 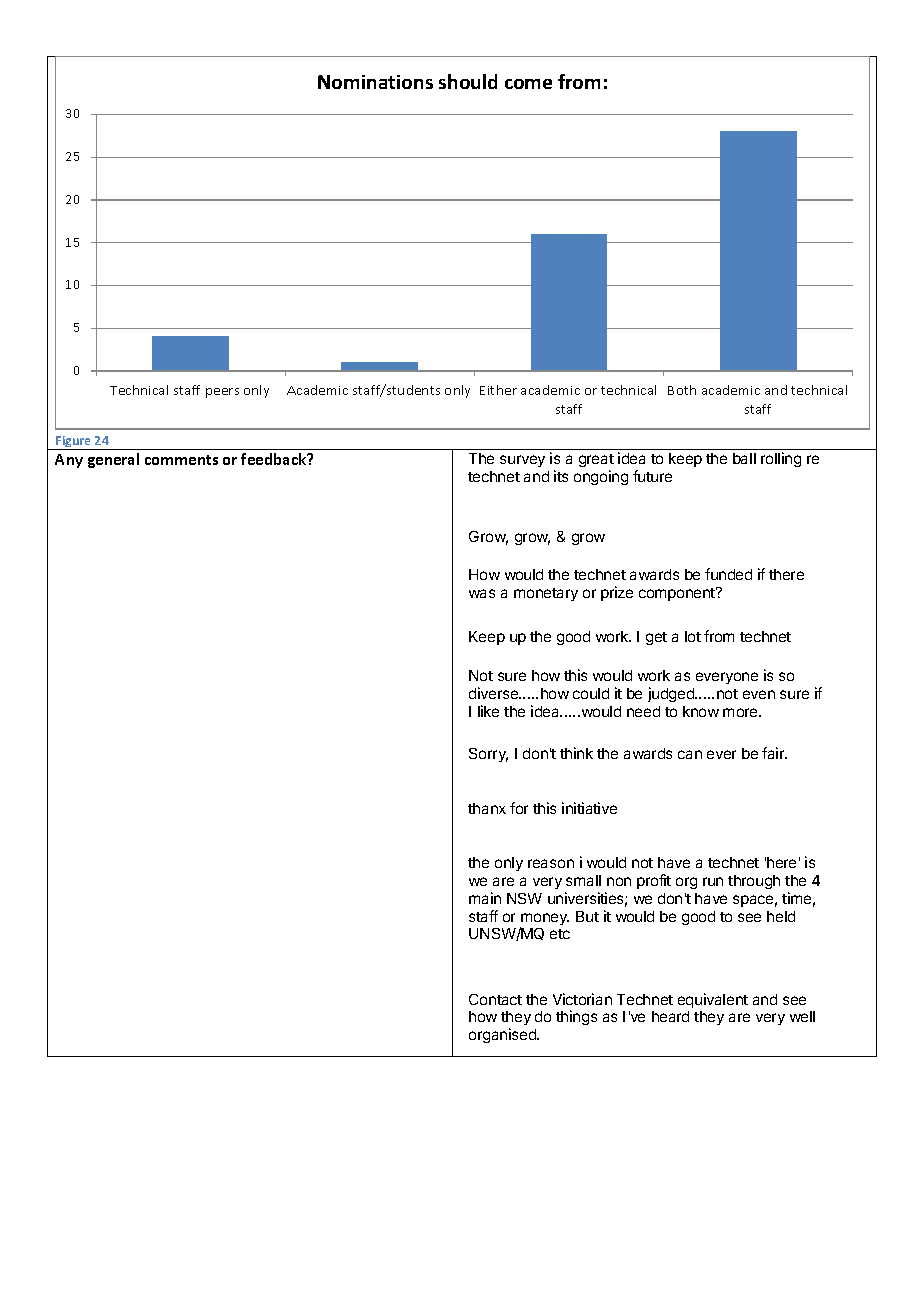 What do you see at coordinates (375, 82) in the document?
I see `Nominations` at bounding box center [375, 82].
